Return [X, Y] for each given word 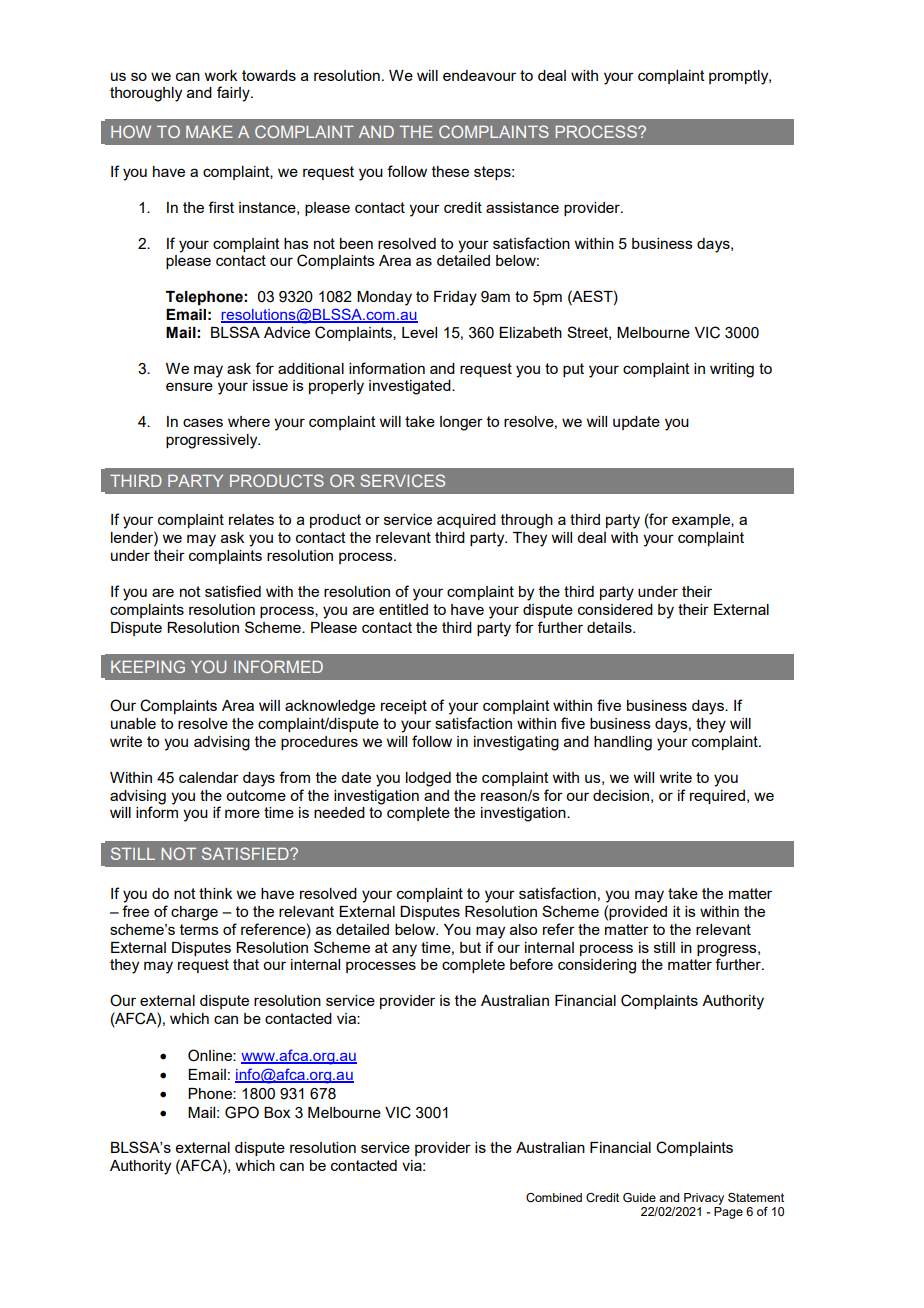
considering [597, 966]
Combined [554, 1197]
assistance [522, 207]
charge [194, 913]
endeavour [479, 75]
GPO [242, 1112]
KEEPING [148, 666]
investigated [411, 387]
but [470, 947]
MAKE [209, 132]
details [610, 627]
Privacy [704, 1199]
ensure [189, 386]
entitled [403, 609]
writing [732, 370]
